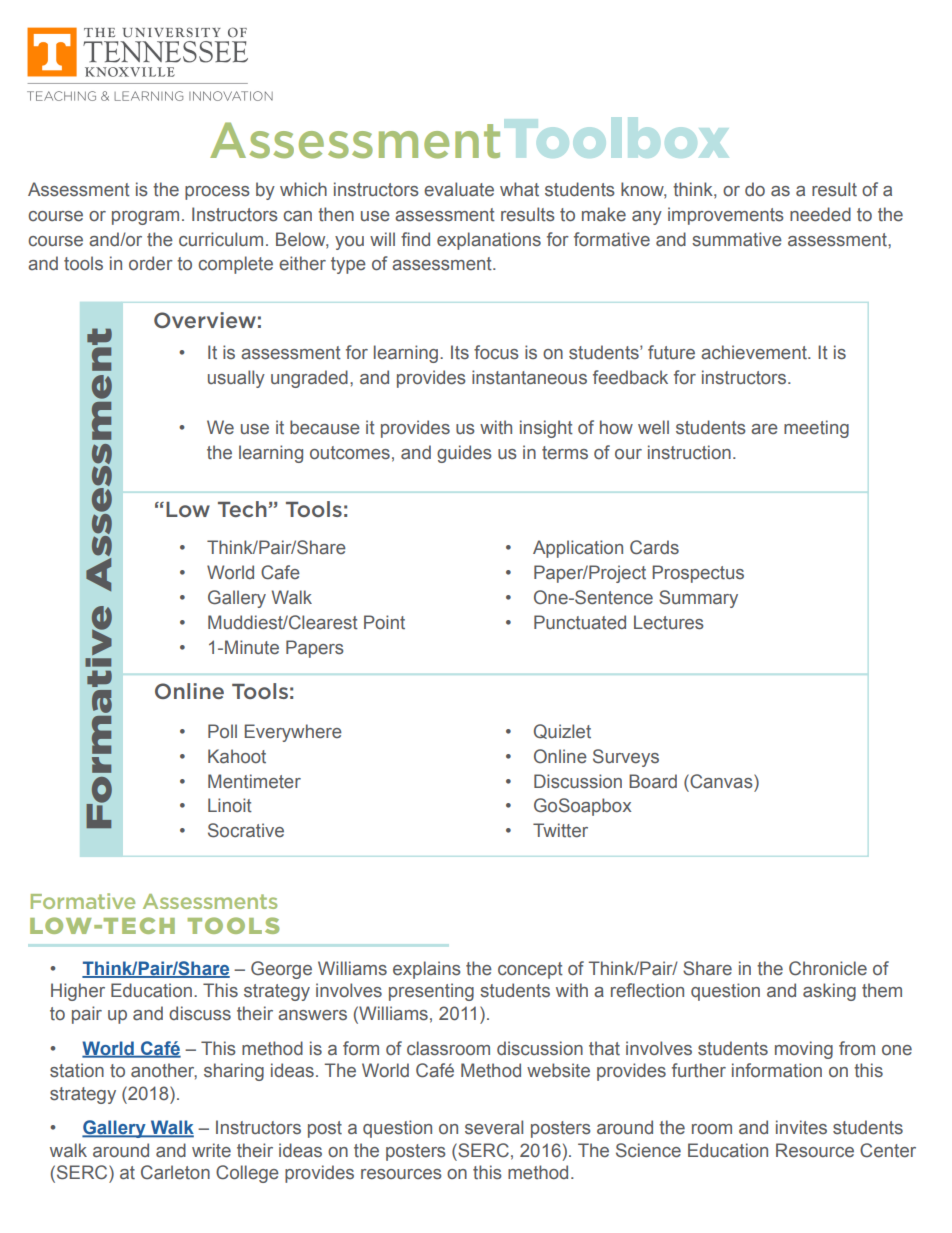 Image resolution: width=952 pixels, height=1233 pixels. What do you see at coordinates (820, 214) in the screenshot?
I see `needed` at bounding box center [820, 214].
